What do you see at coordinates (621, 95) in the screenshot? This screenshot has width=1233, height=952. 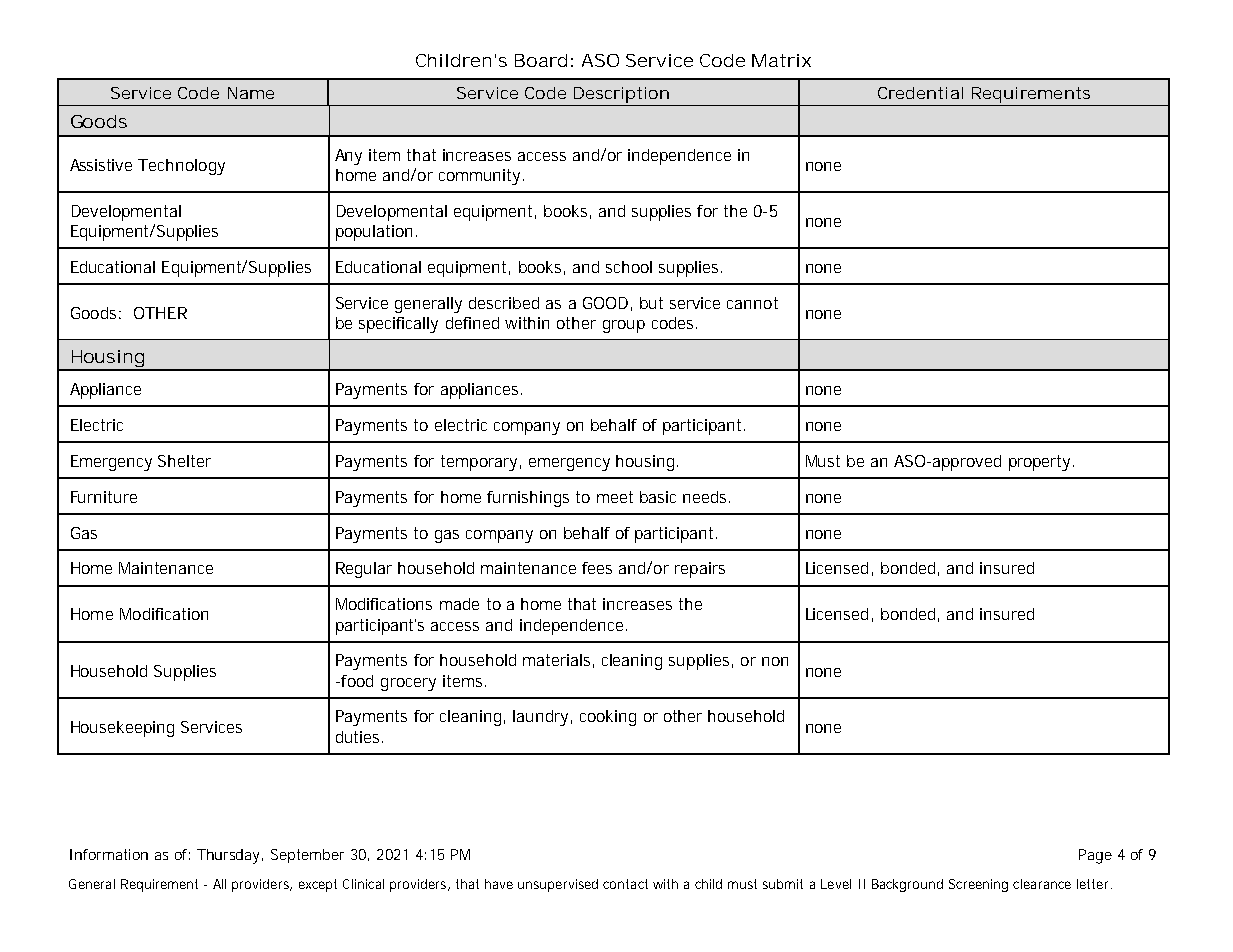 I see `Description` at bounding box center [621, 95].
